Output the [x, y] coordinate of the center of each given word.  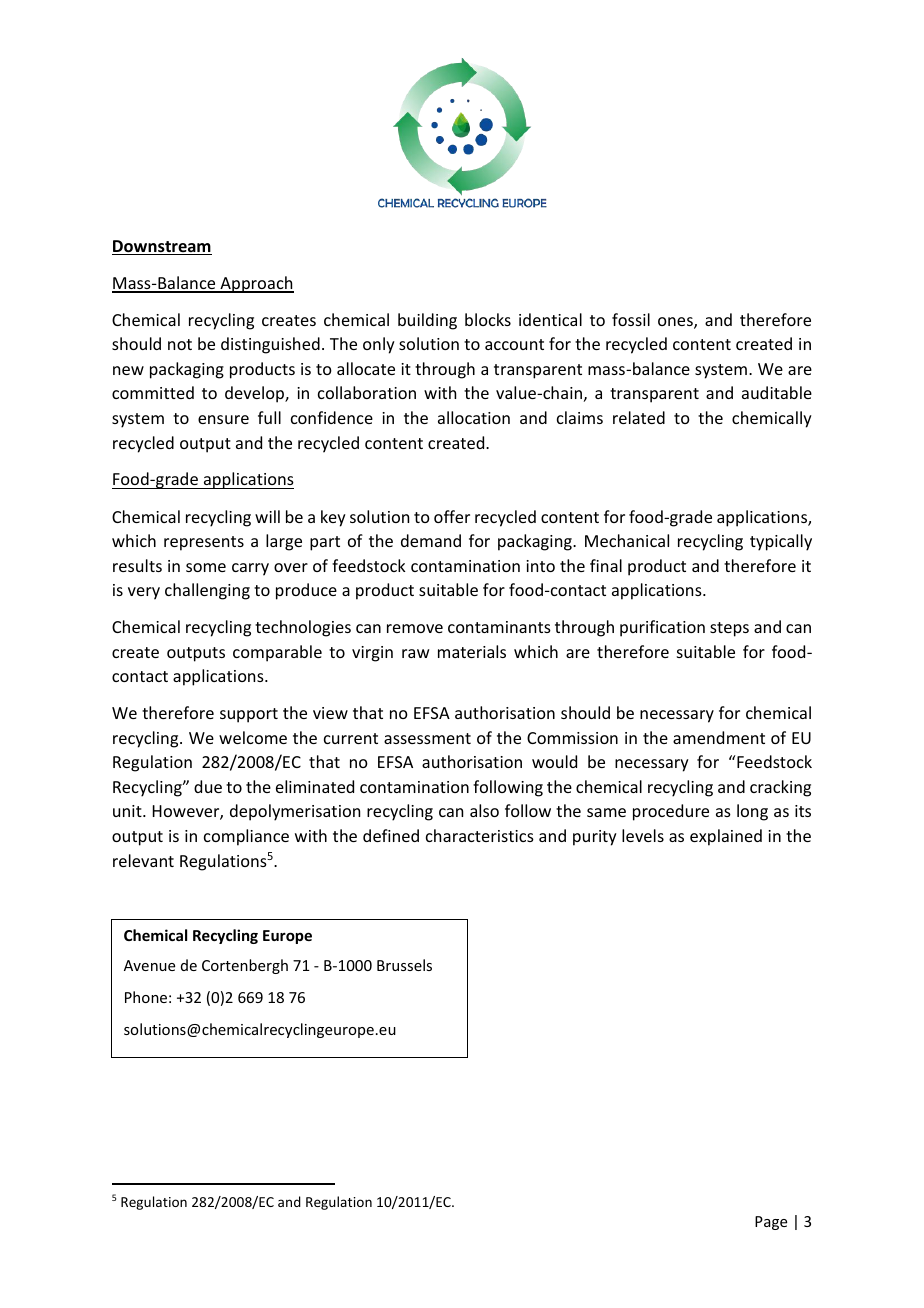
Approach [256, 284]
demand [431, 540]
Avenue [149, 965]
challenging [207, 591]
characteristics [480, 835]
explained [726, 837]
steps [729, 629]
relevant [143, 860]
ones [676, 323]
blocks [488, 319]
